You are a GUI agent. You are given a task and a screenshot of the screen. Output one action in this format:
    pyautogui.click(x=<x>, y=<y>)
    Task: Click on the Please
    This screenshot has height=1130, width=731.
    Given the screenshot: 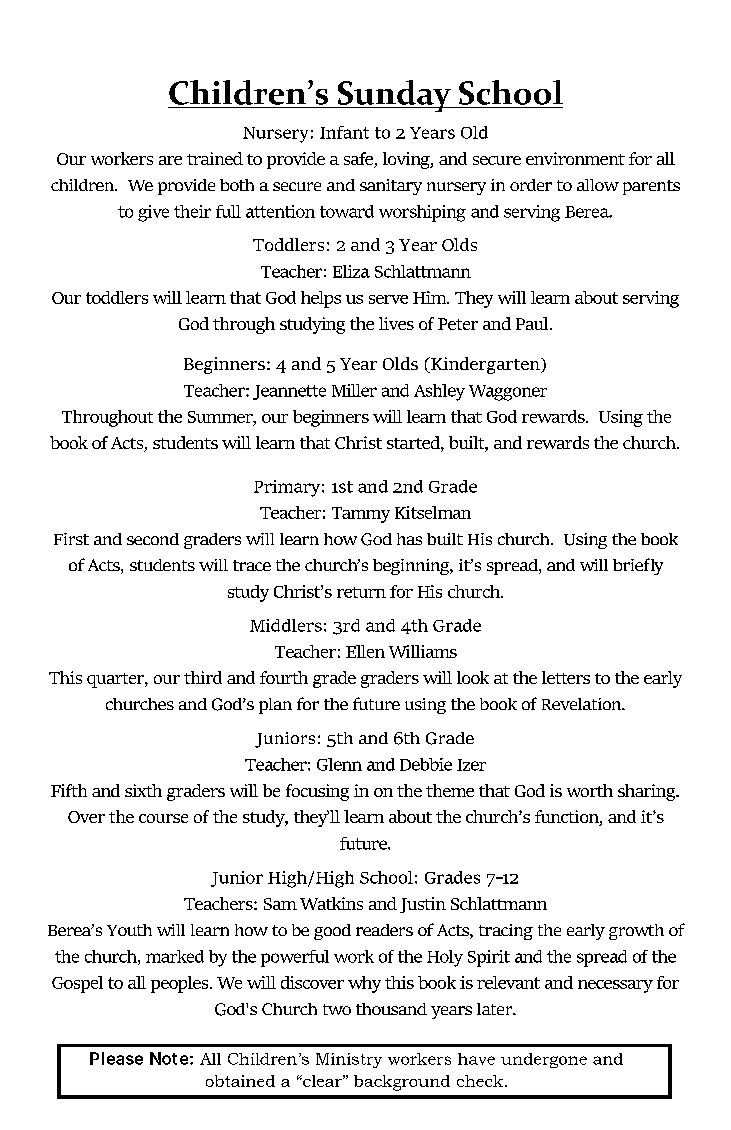 What is the action you would take?
    pyautogui.click(x=116, y=1058)
